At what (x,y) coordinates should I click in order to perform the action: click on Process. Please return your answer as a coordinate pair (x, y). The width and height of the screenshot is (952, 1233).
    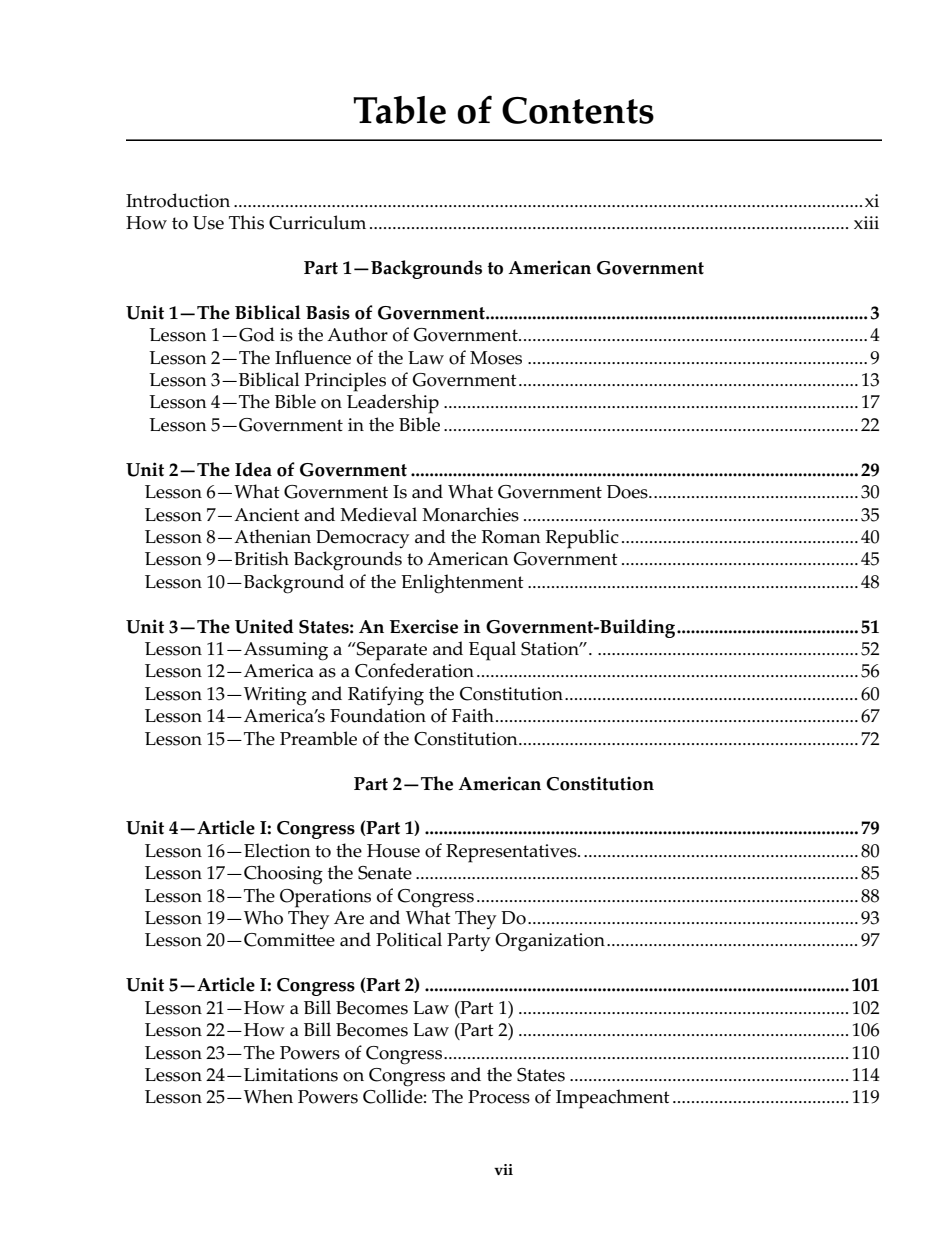
    Looking at the image, I should click on (499, 1097).
